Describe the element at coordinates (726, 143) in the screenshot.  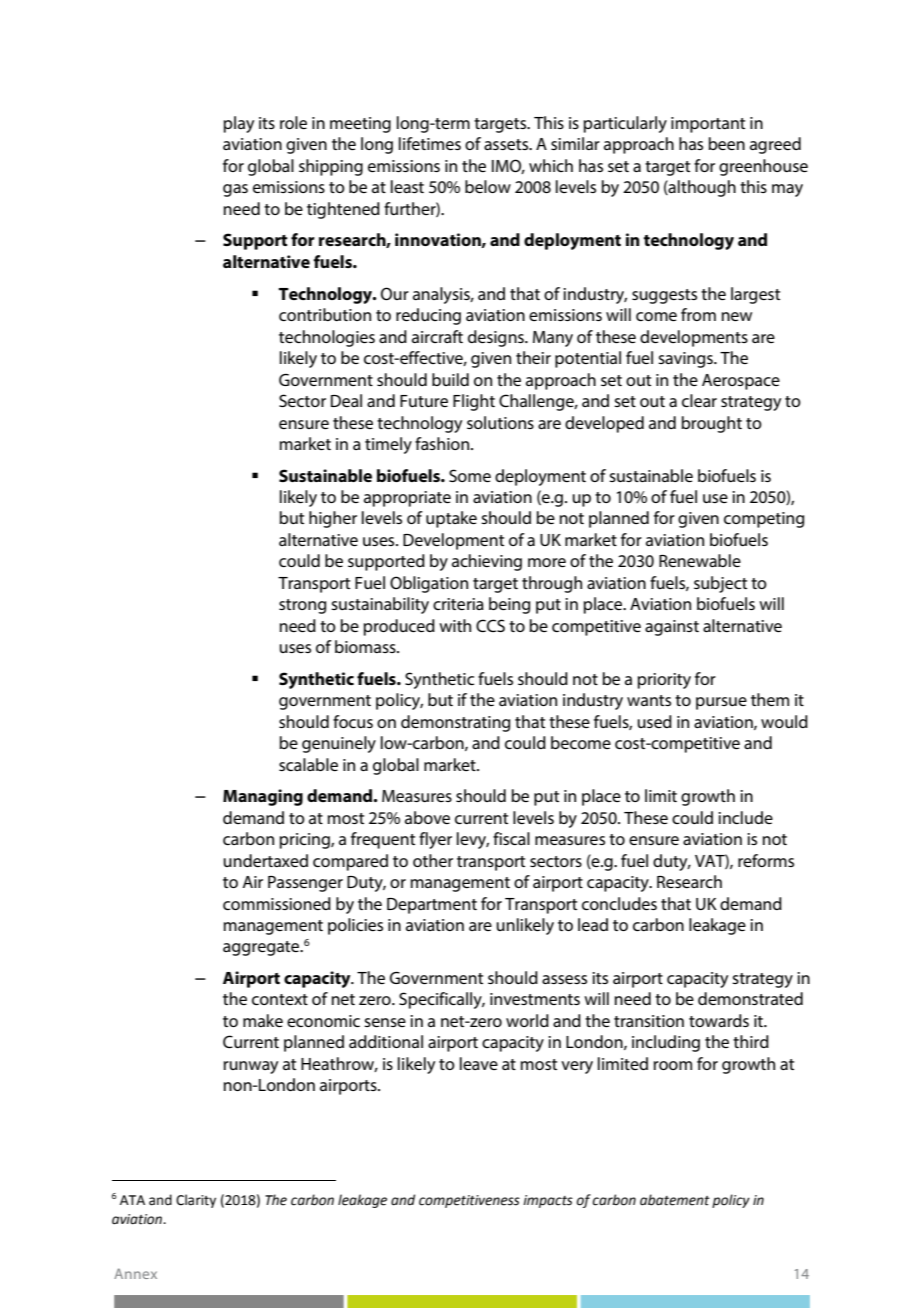
I see `been` at that location.
